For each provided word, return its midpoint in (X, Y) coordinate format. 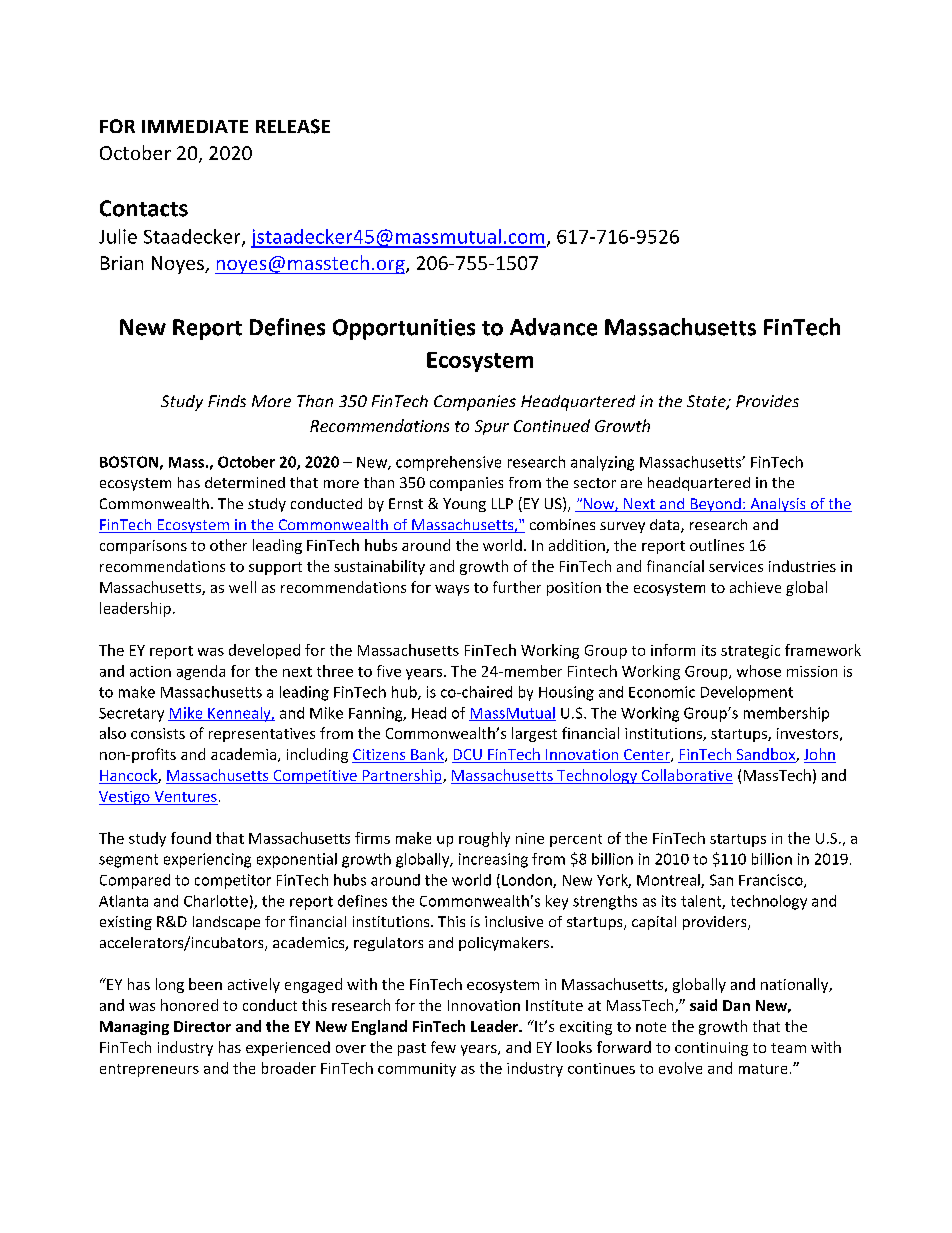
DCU (468, 756)
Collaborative (687, 775)
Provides (767, 401)
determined (245, 482)
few (443, 1047)
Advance (553, 327)
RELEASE (293, 126)
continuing (711, 1049)
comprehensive (448, 463)
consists (158, 733)
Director (202, 1026)
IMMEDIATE (195, 126)
